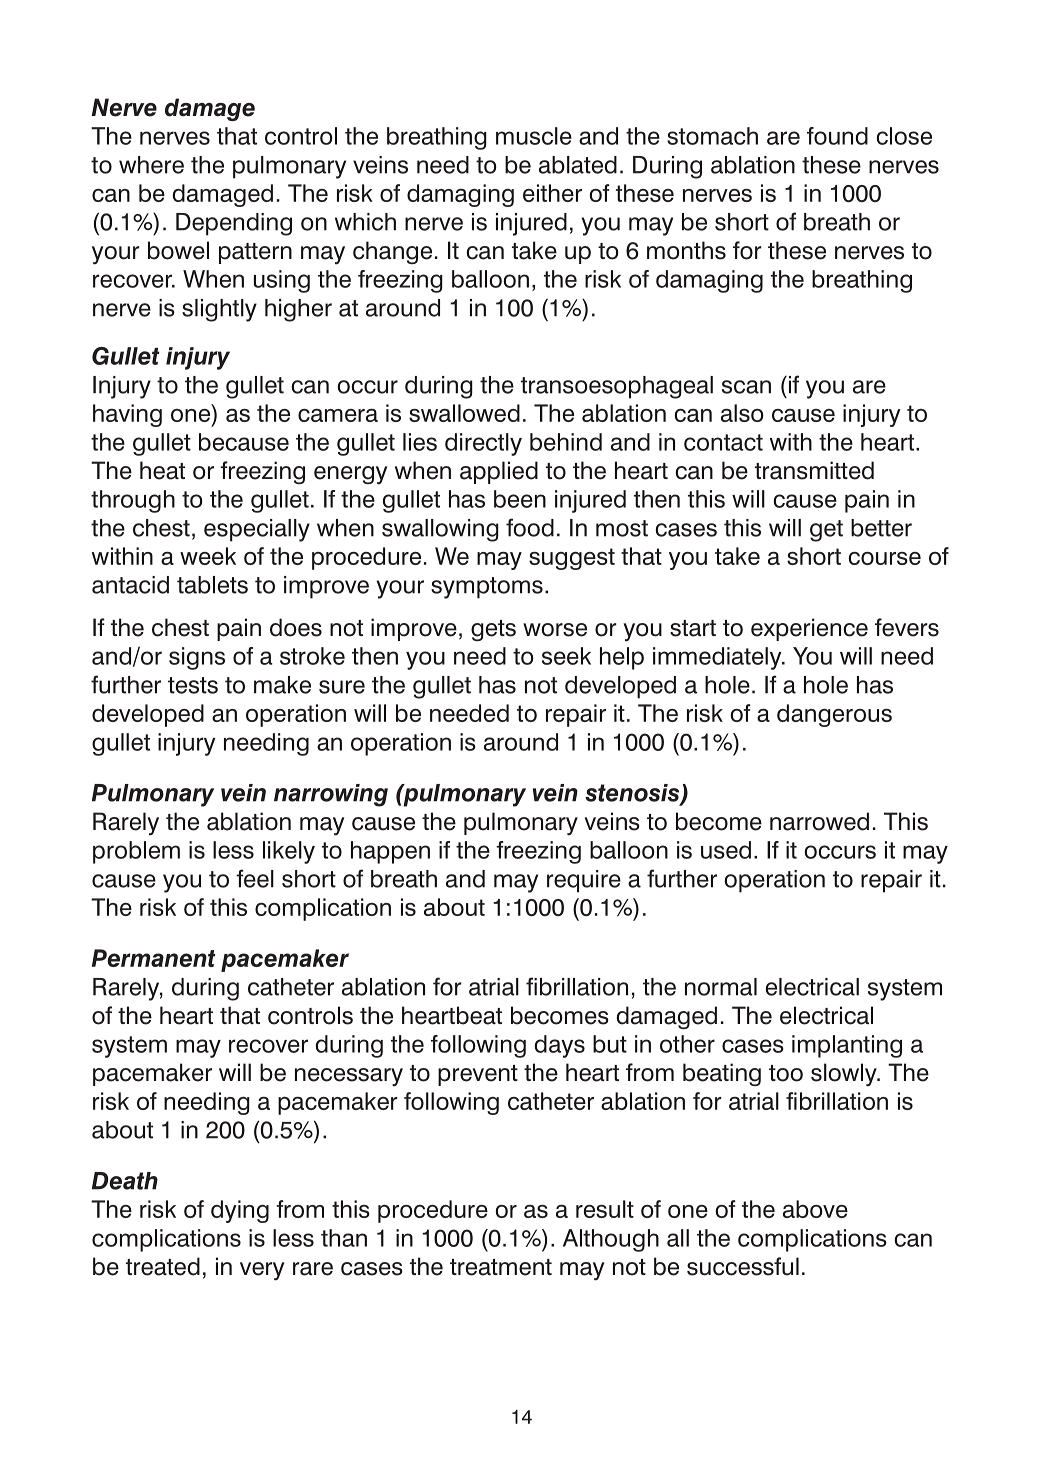 This document has height=1480, width=1043. Describe the element at coordinates (151, 165) in the document. I see `where` at that location.
